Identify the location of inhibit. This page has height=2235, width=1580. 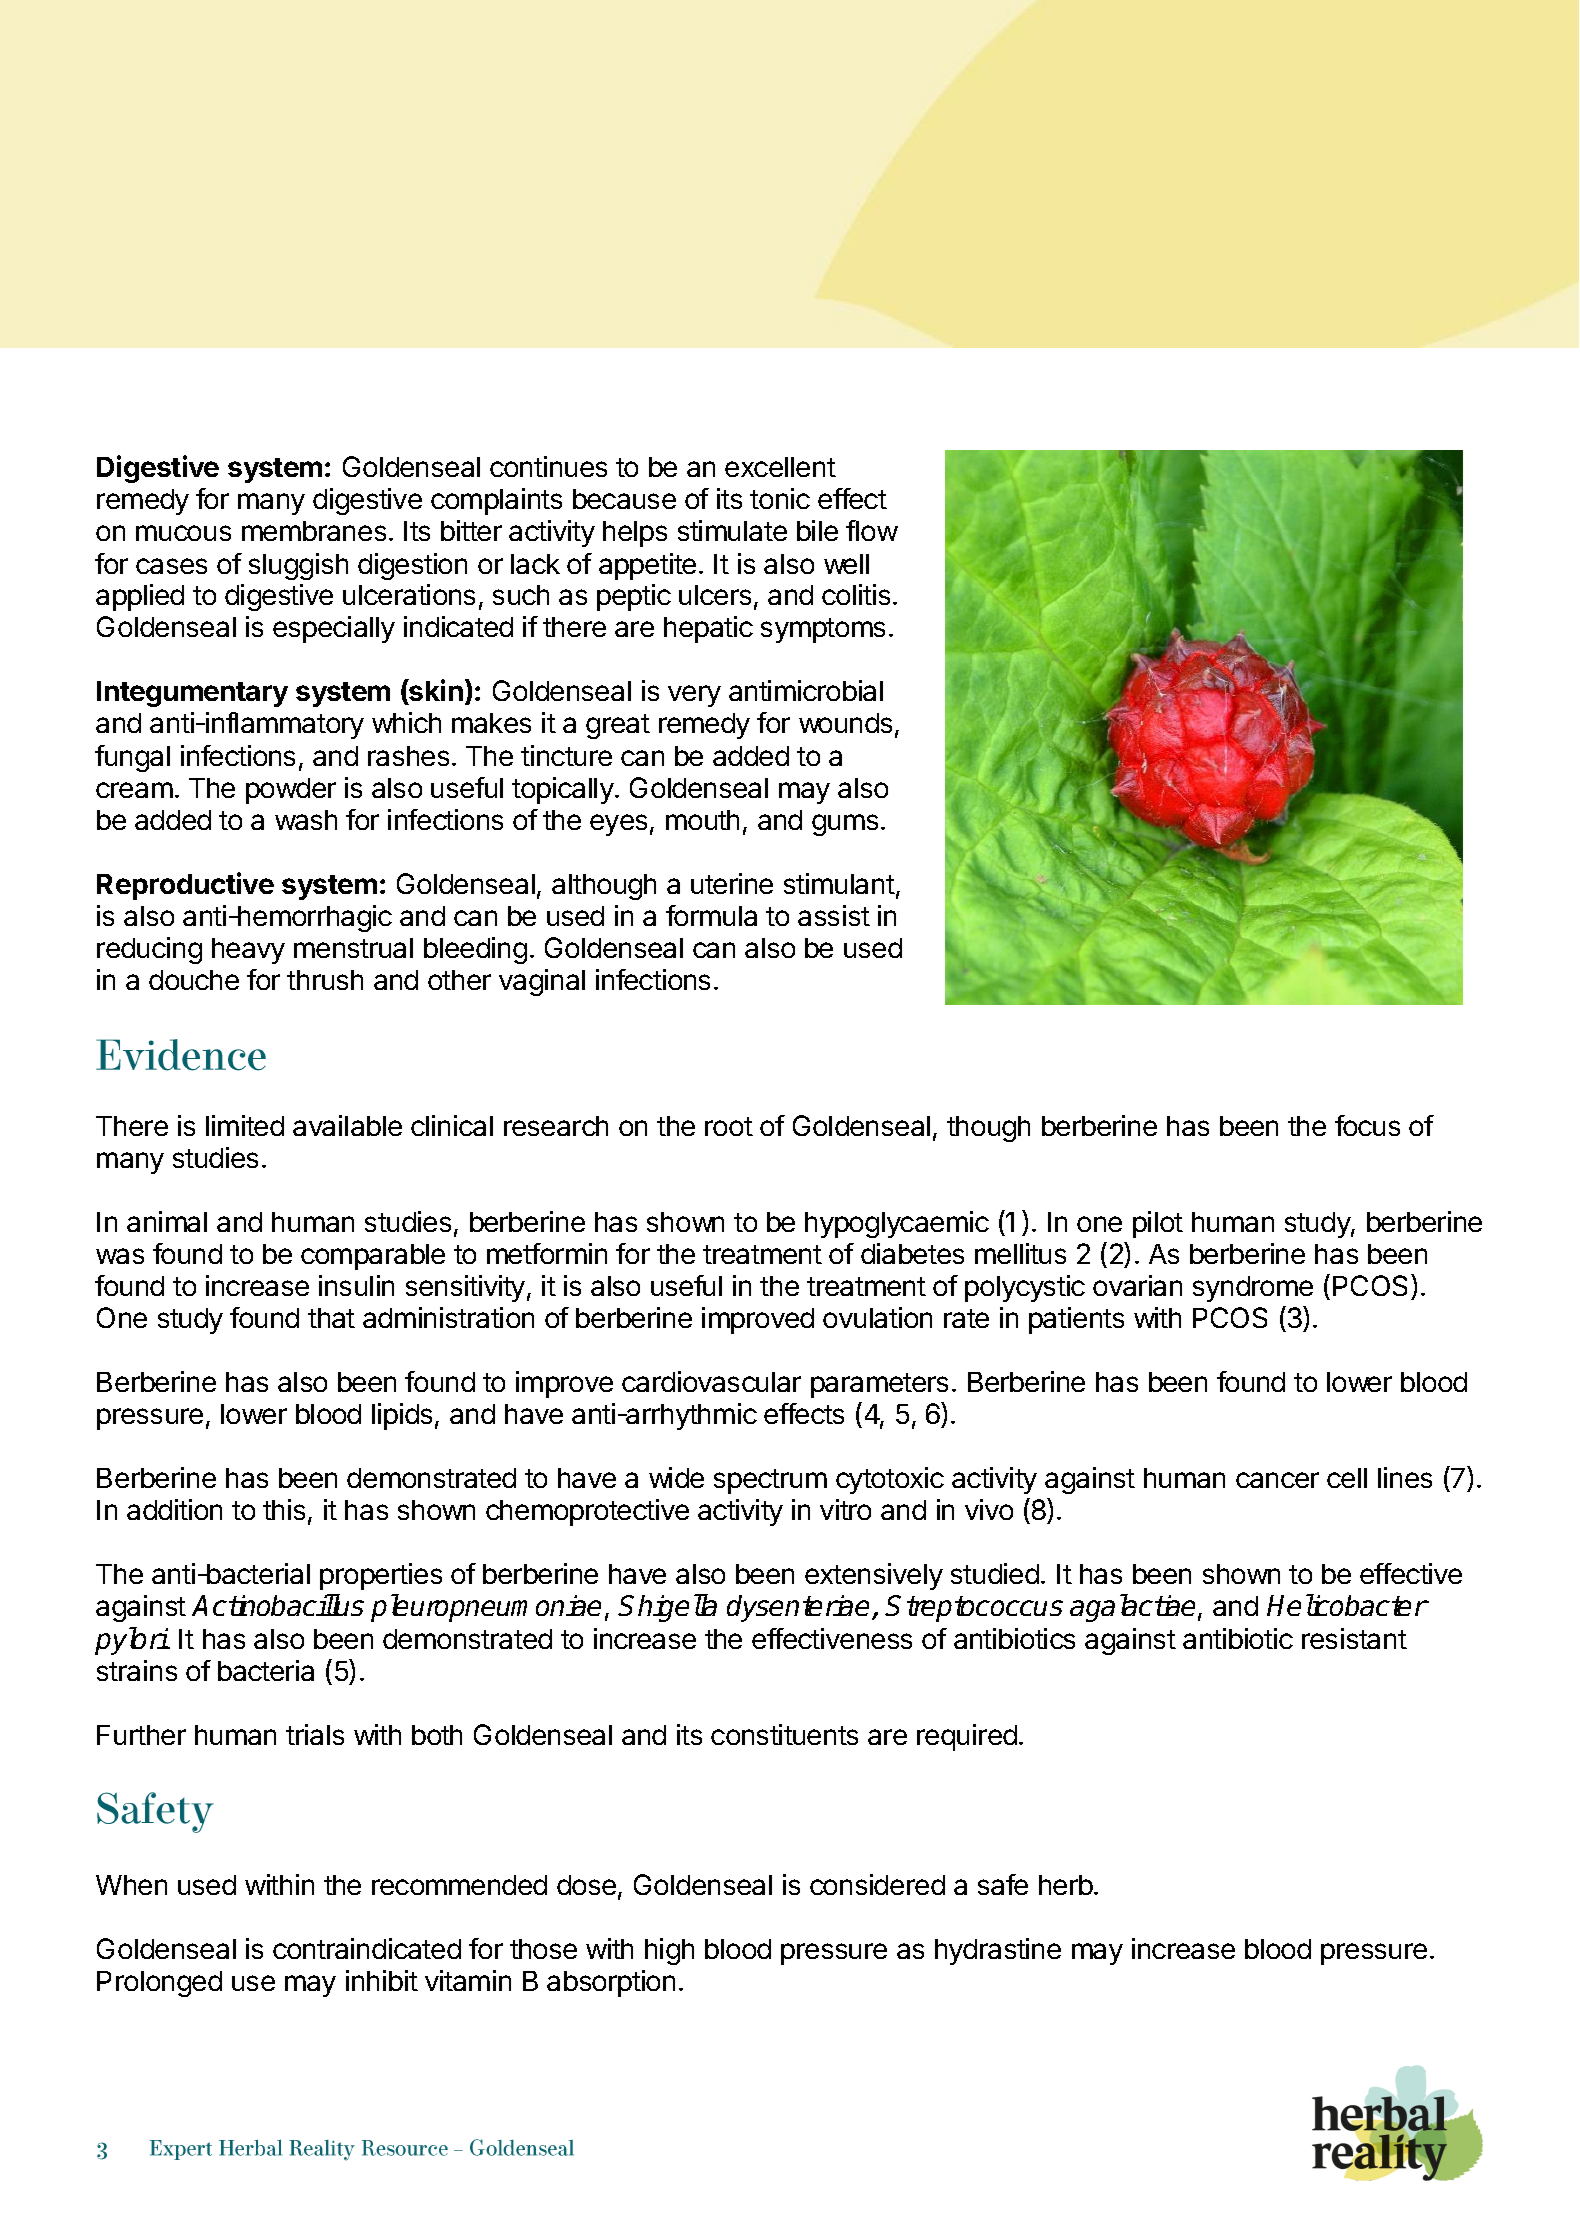
(382, 1980).
